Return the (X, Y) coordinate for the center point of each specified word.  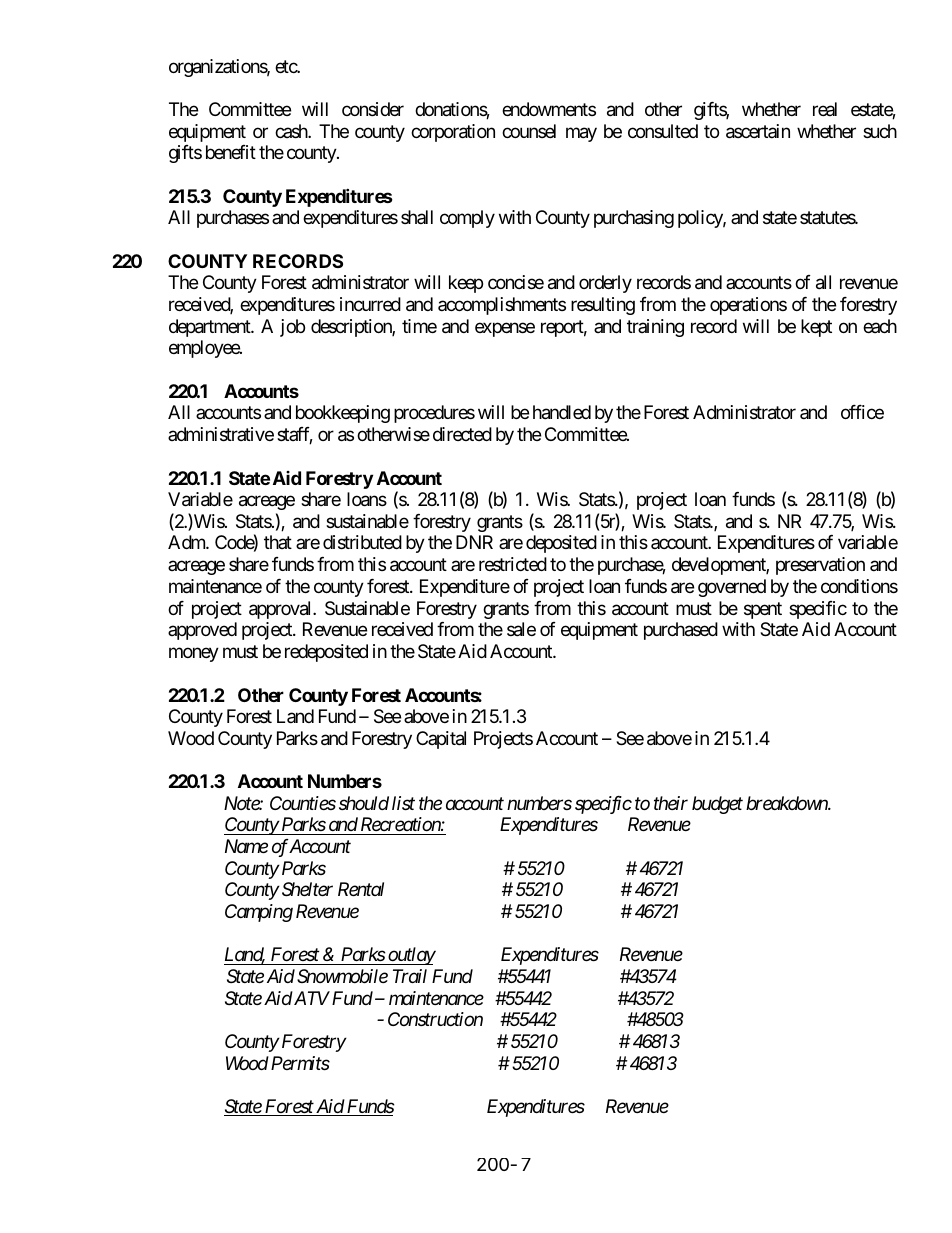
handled (562, 412)
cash (292, 131)
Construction (435, 1019)
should (364, 803)
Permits (299, 1063)
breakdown (787, 803)
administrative (221, 434)
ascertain (758, 131)
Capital (441, 740)
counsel (529, 131)
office (862, 412)
